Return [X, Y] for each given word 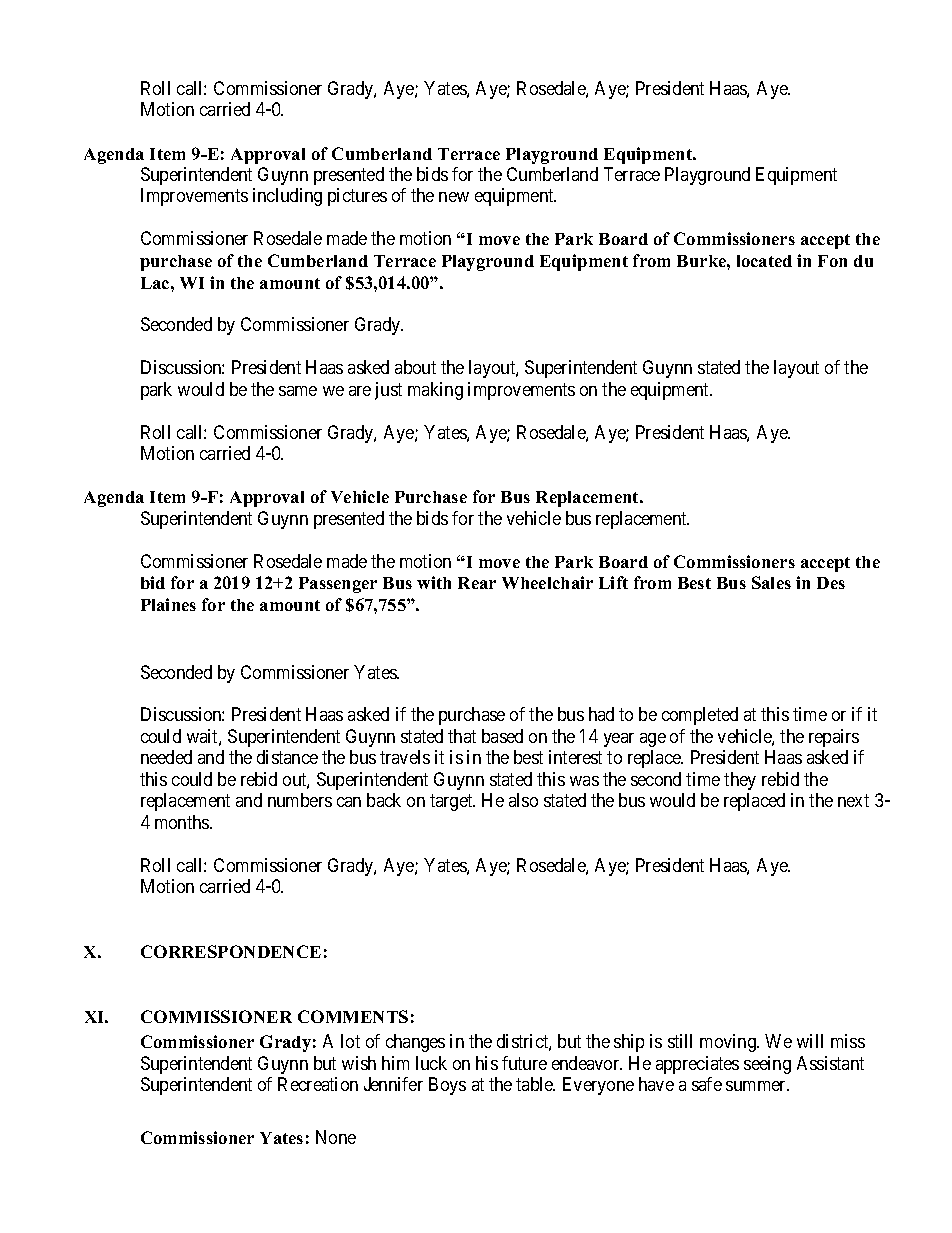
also [523, 800]
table [535, 1084]
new [454, 197]
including [287, 197]
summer [757, 1086]
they [740, 781]
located [764, 261]
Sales [771, 582]
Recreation [318, 1084]
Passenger [338, 585]
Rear [477, 583]
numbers [300, 800]
